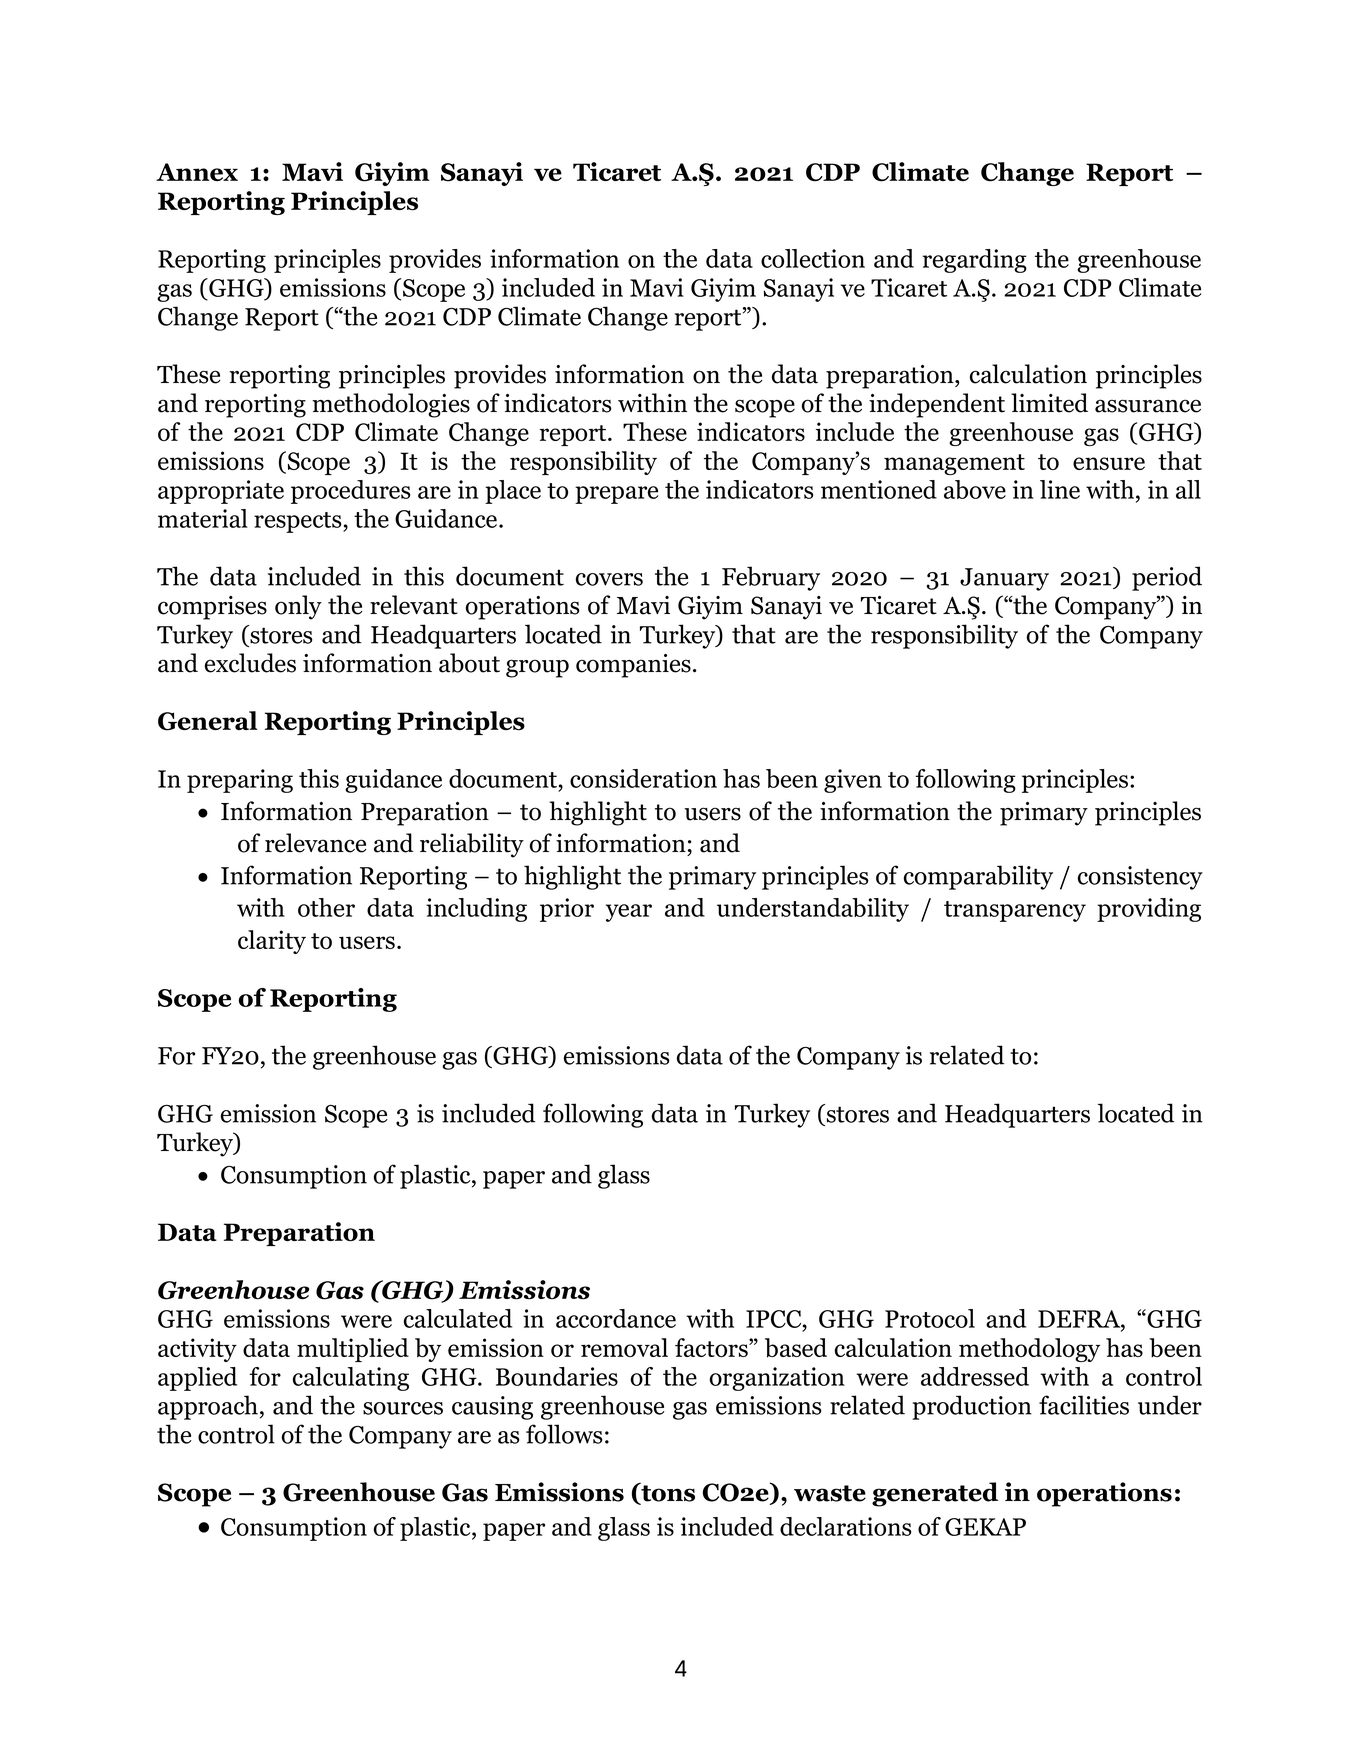  Describe the element at coordinates (1060, 489) in the screenshot. I see `line` at that location.
